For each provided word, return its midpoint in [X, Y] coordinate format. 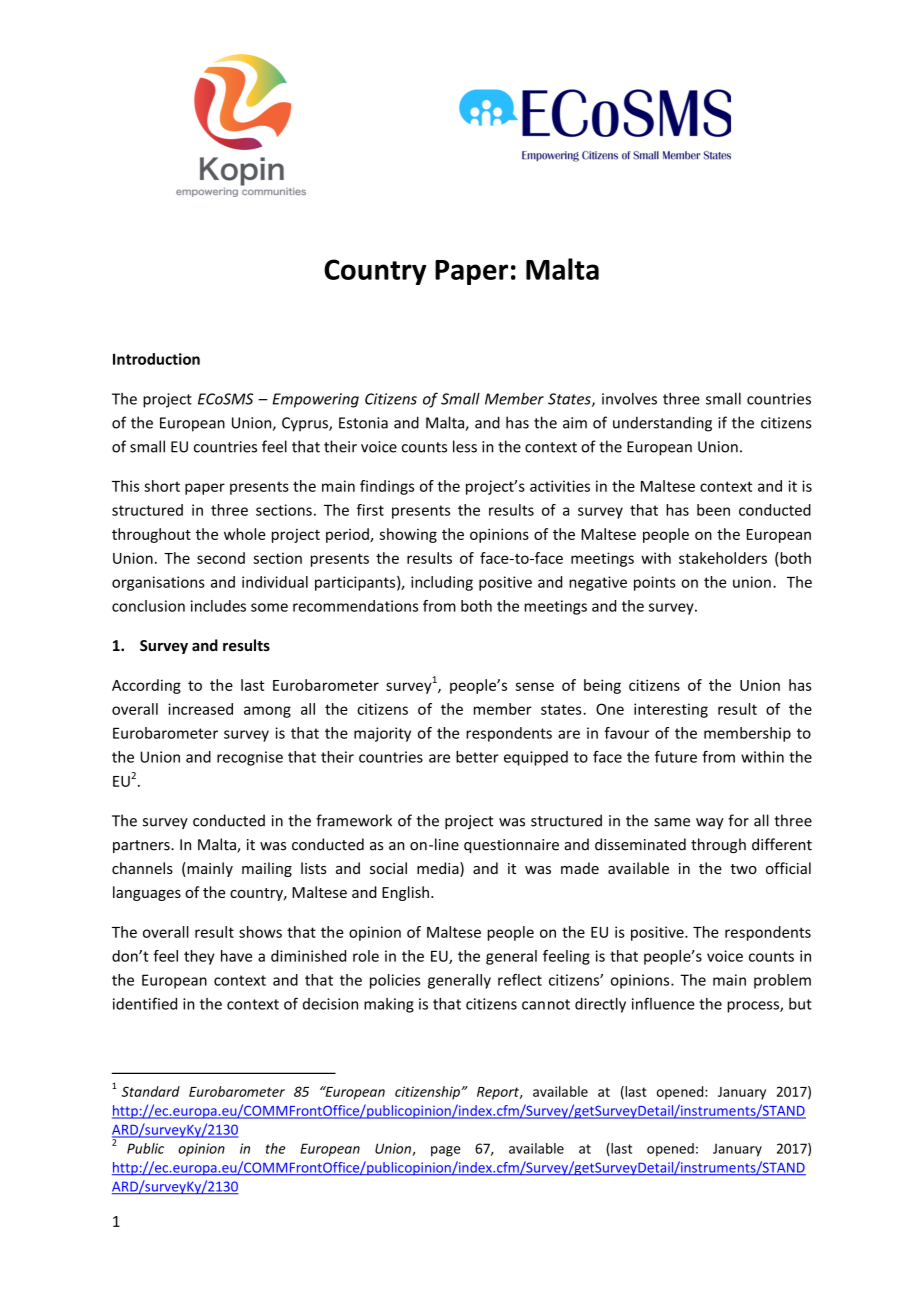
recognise [250, 758]
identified [145, 1003]
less [465, 446]
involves [629, 399]
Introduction [156, 359]
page [445, 1151]
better [477, 757]
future [676, 757]
